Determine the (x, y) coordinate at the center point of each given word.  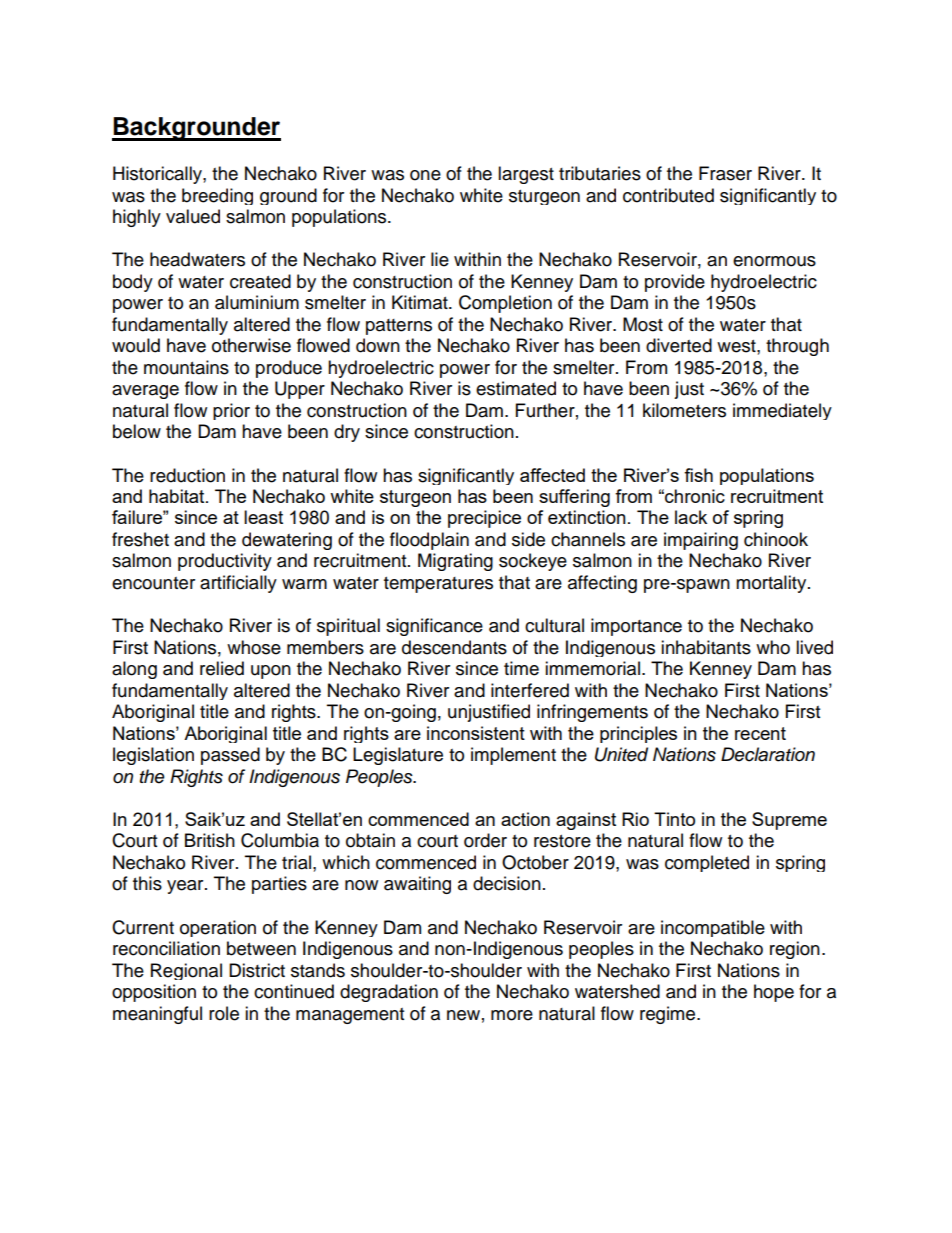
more (512, 1015)
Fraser (725, 173)
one (425, 175)
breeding (217, 196)
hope (774, 993)
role (224, 1013)
